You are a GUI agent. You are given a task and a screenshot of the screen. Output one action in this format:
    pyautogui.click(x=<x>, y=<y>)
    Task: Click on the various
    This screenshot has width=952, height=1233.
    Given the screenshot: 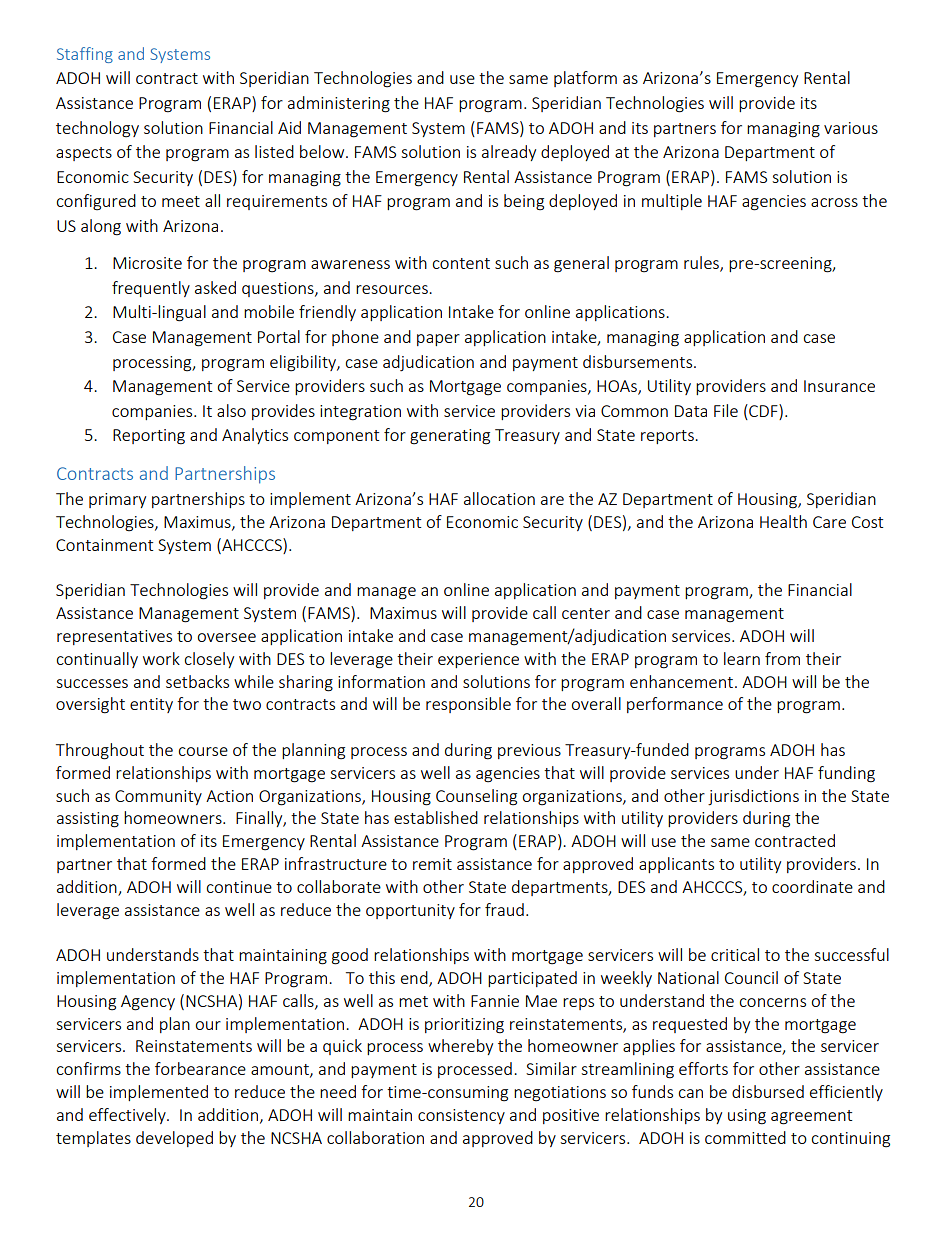 What is the action you would take?
    pyautogui.click(x=851, y=128)
